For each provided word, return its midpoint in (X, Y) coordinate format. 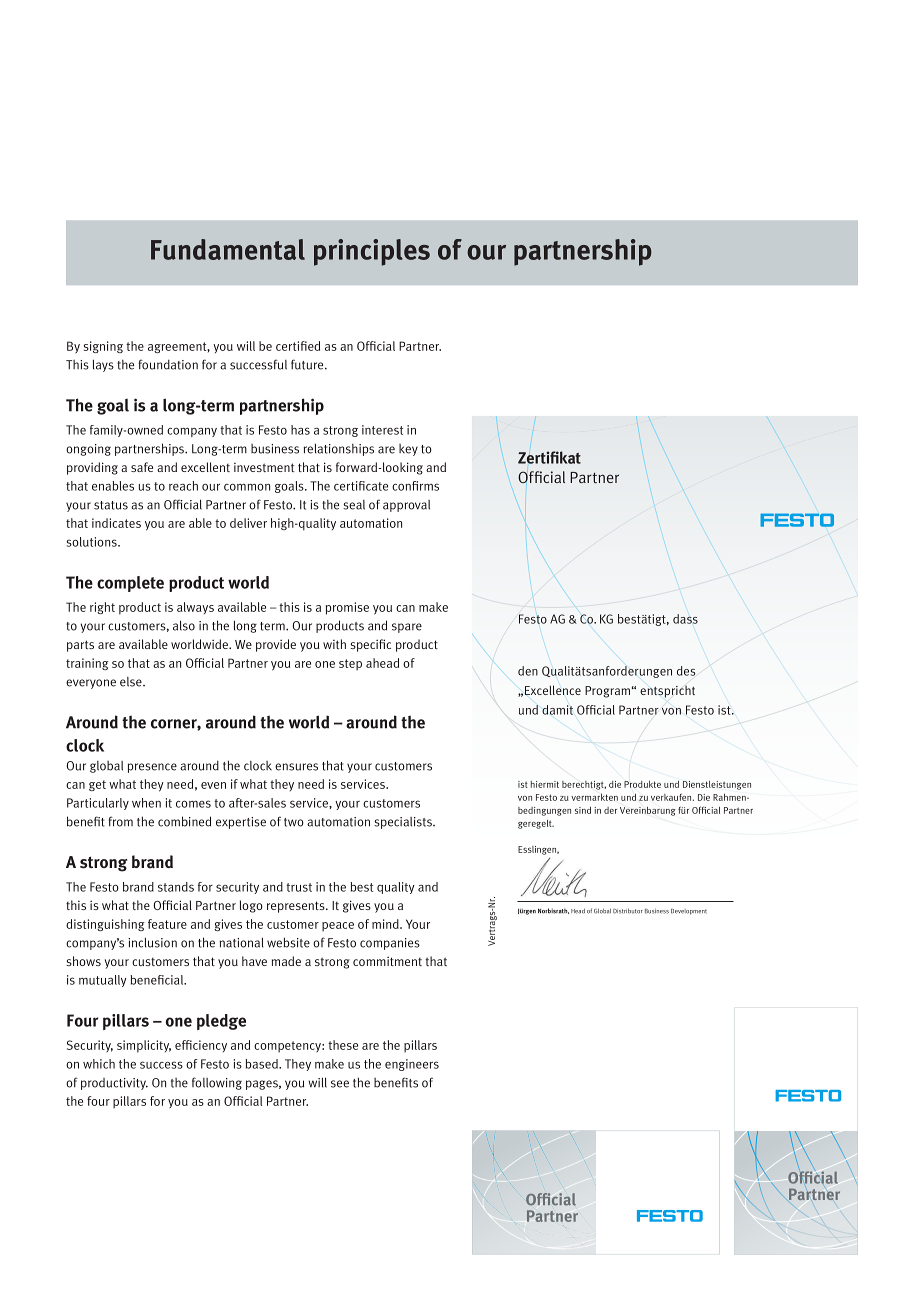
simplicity (144, 1046)
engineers (412, 1065)
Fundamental (228, 249)
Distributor (628, 911)
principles (372, 252)
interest (382, 430)
